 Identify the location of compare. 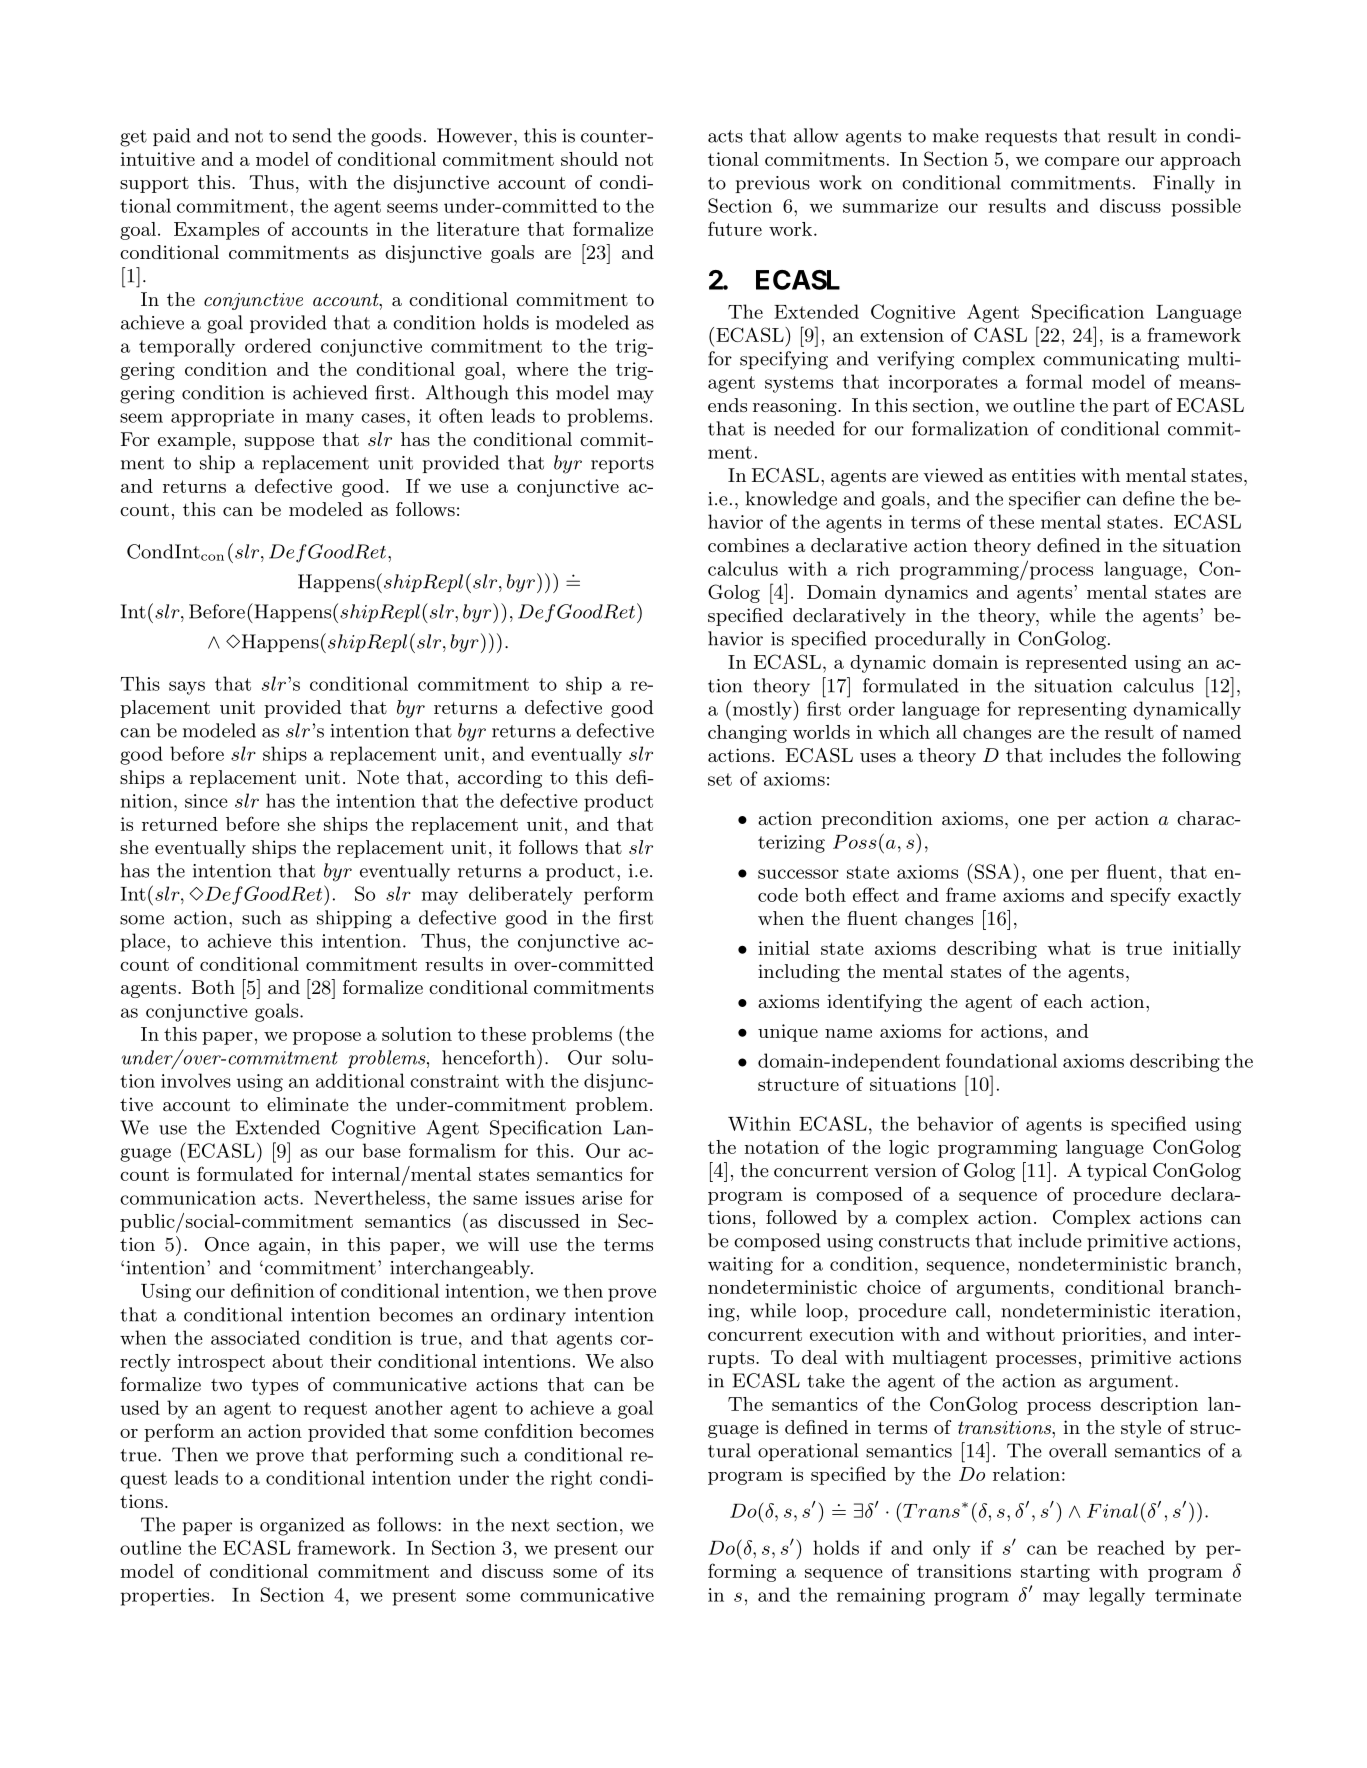
(1082, 163).
